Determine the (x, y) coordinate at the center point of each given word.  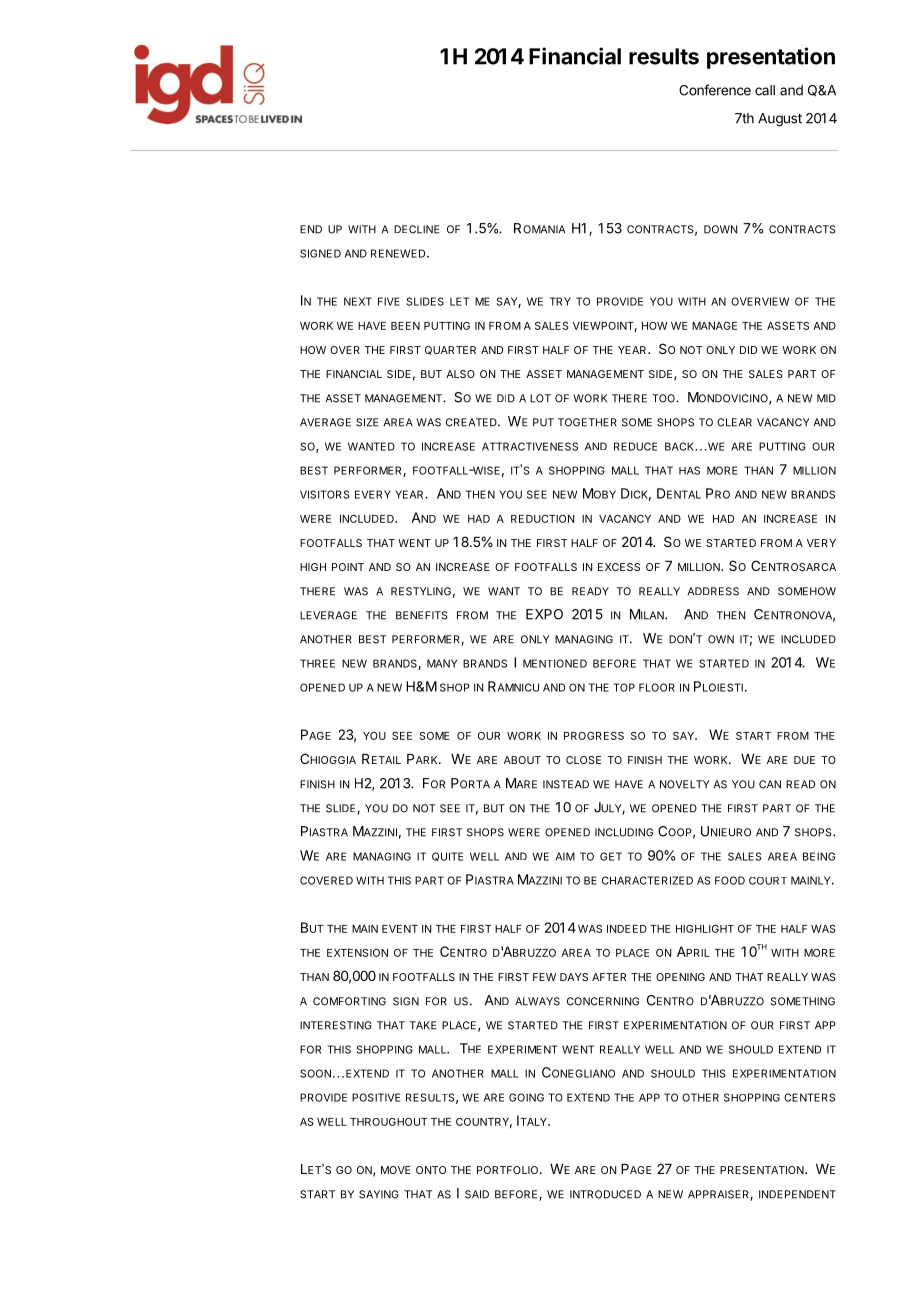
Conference (715, 90)
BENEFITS (422, 615)
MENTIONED (555, 663)
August (780, 120)
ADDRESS (713, 591)
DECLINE (416, 229)
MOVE (396, 1170)
